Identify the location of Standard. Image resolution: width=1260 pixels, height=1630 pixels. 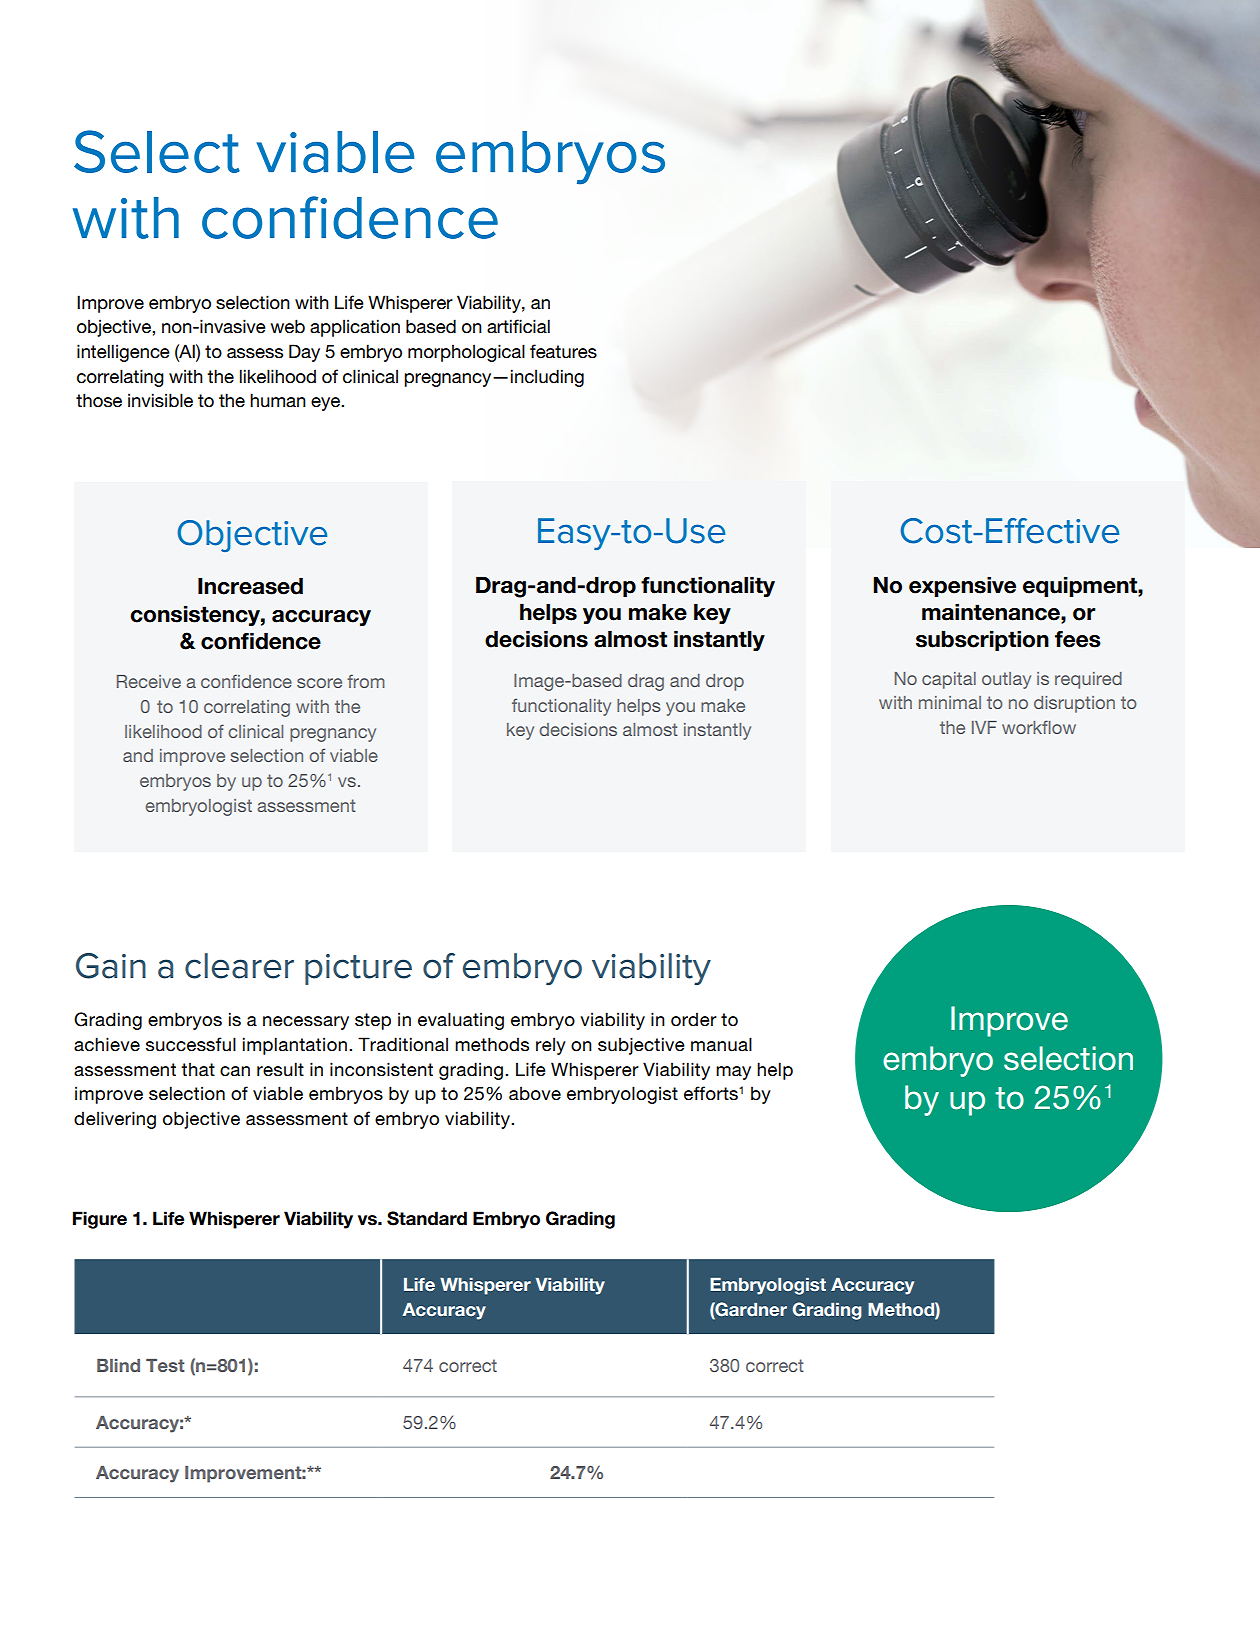
(427, 1218).
